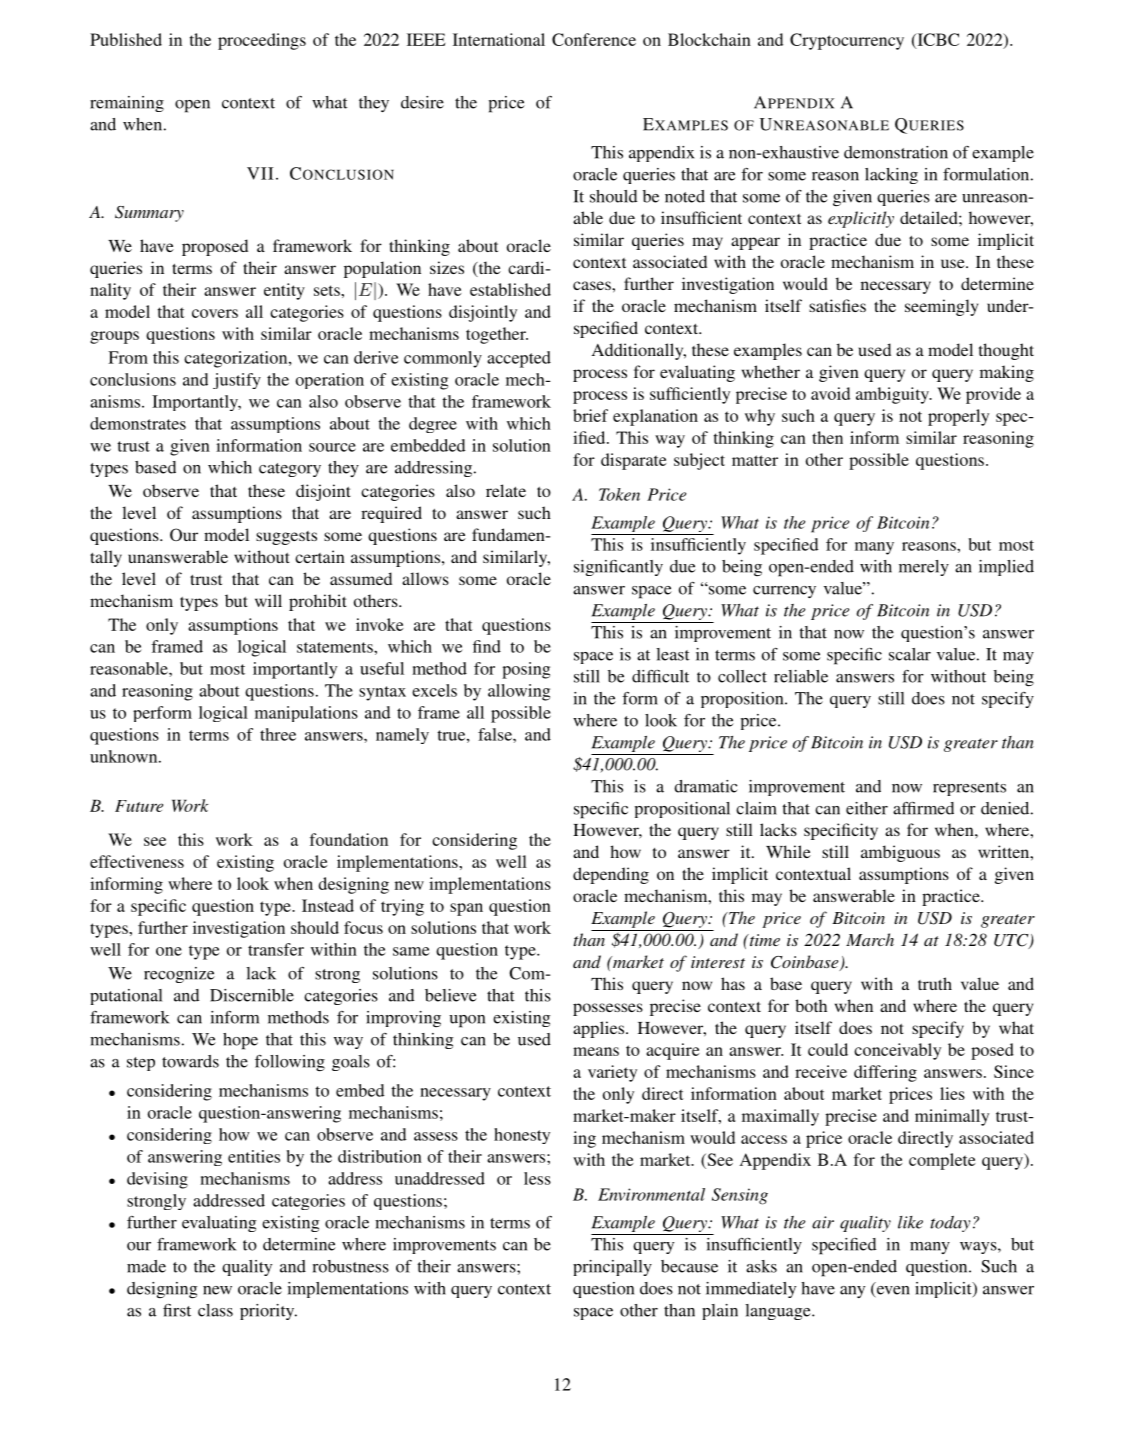  Describe the element at coordinates (215, 1310) in the screenshot. I see `class` at that location.
